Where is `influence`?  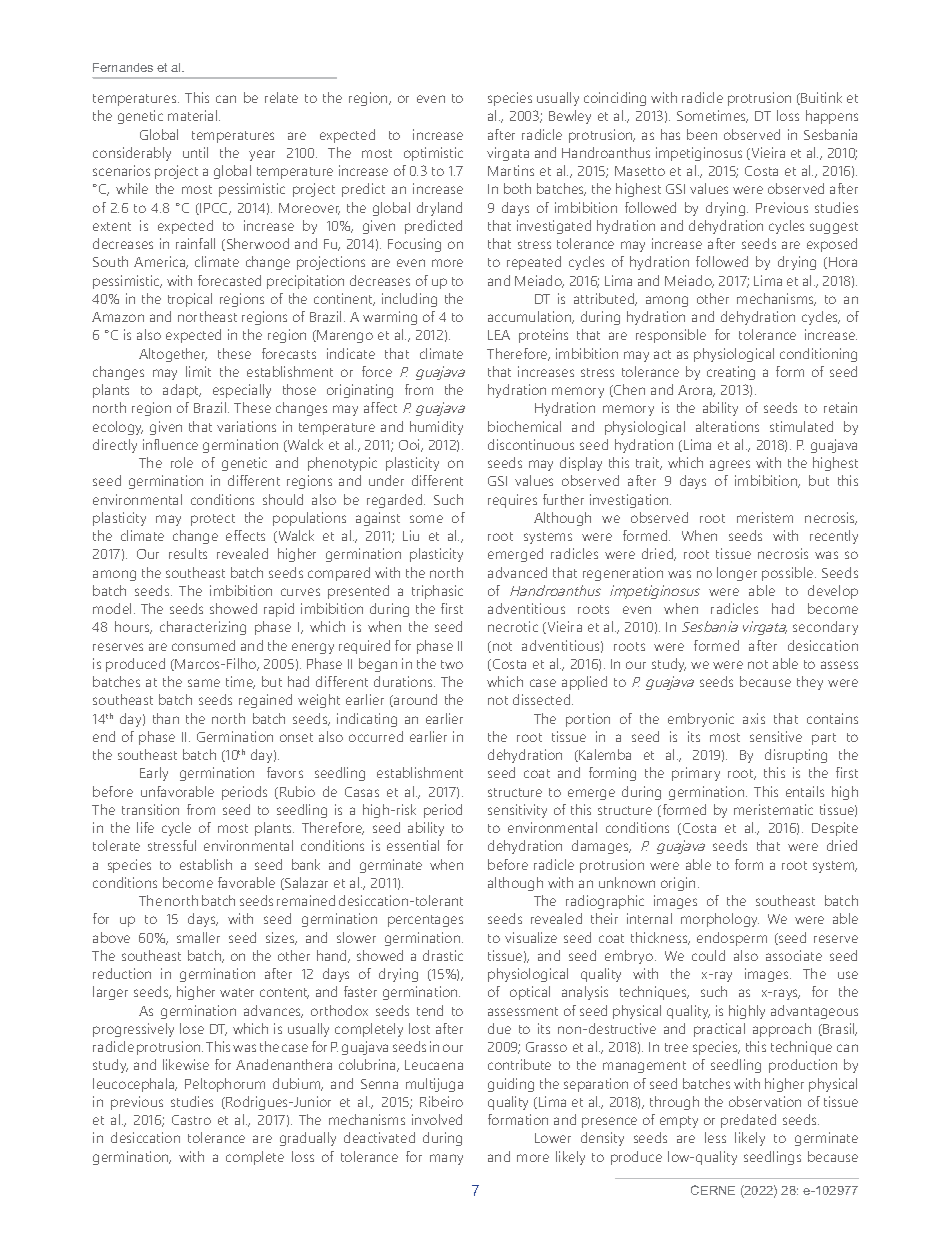
influence is located at coordinates (170, 444).
